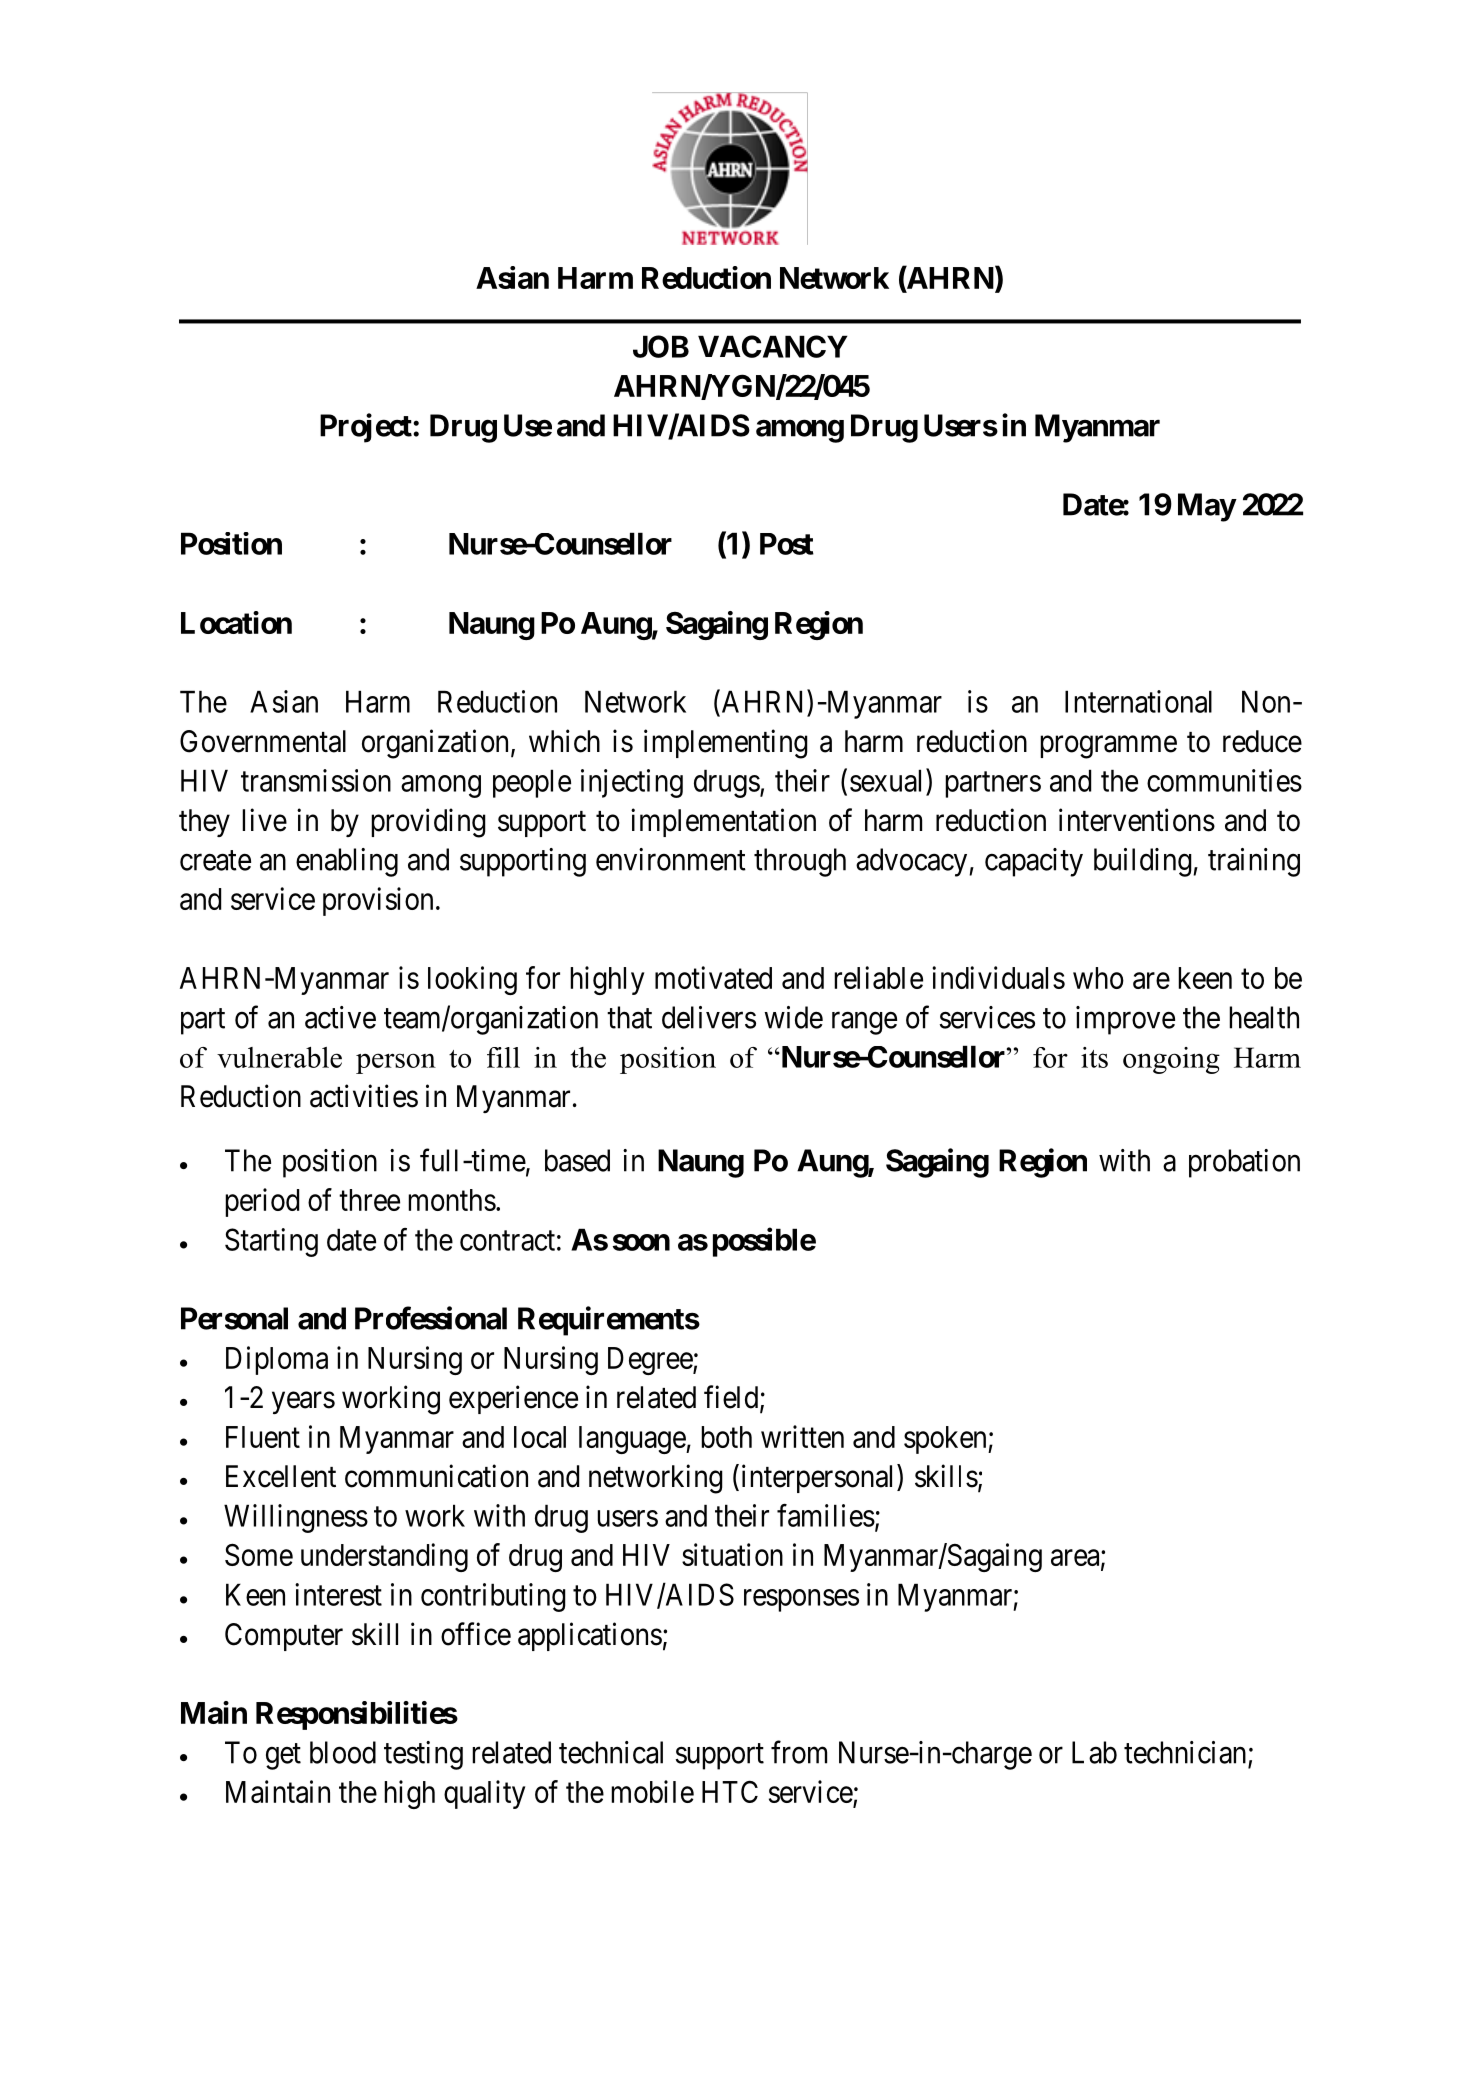 The width and height of the screenshot is (1480, 2093). Describe the element at coordinates (316, 780) in the screenshot. I see `transmission` at that location.
